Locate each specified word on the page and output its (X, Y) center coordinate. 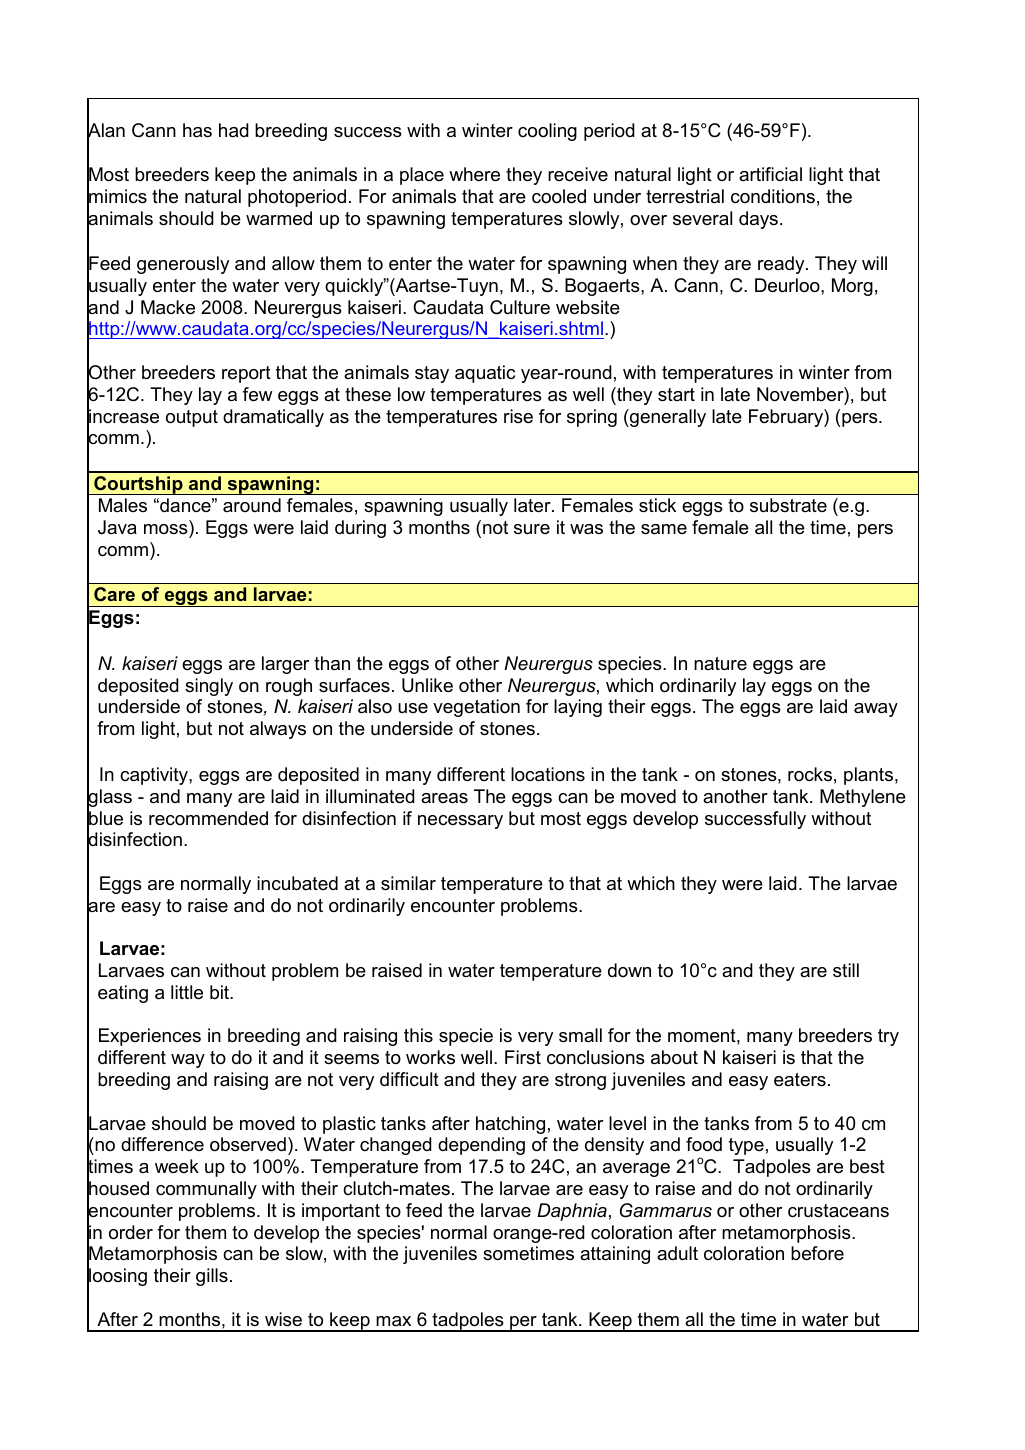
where (474, 174)
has (197, 130)
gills (212, 1277)
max (393, 1321)
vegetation (476, 708)
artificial (770, 174)
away (876, 710)
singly (209, 687)
